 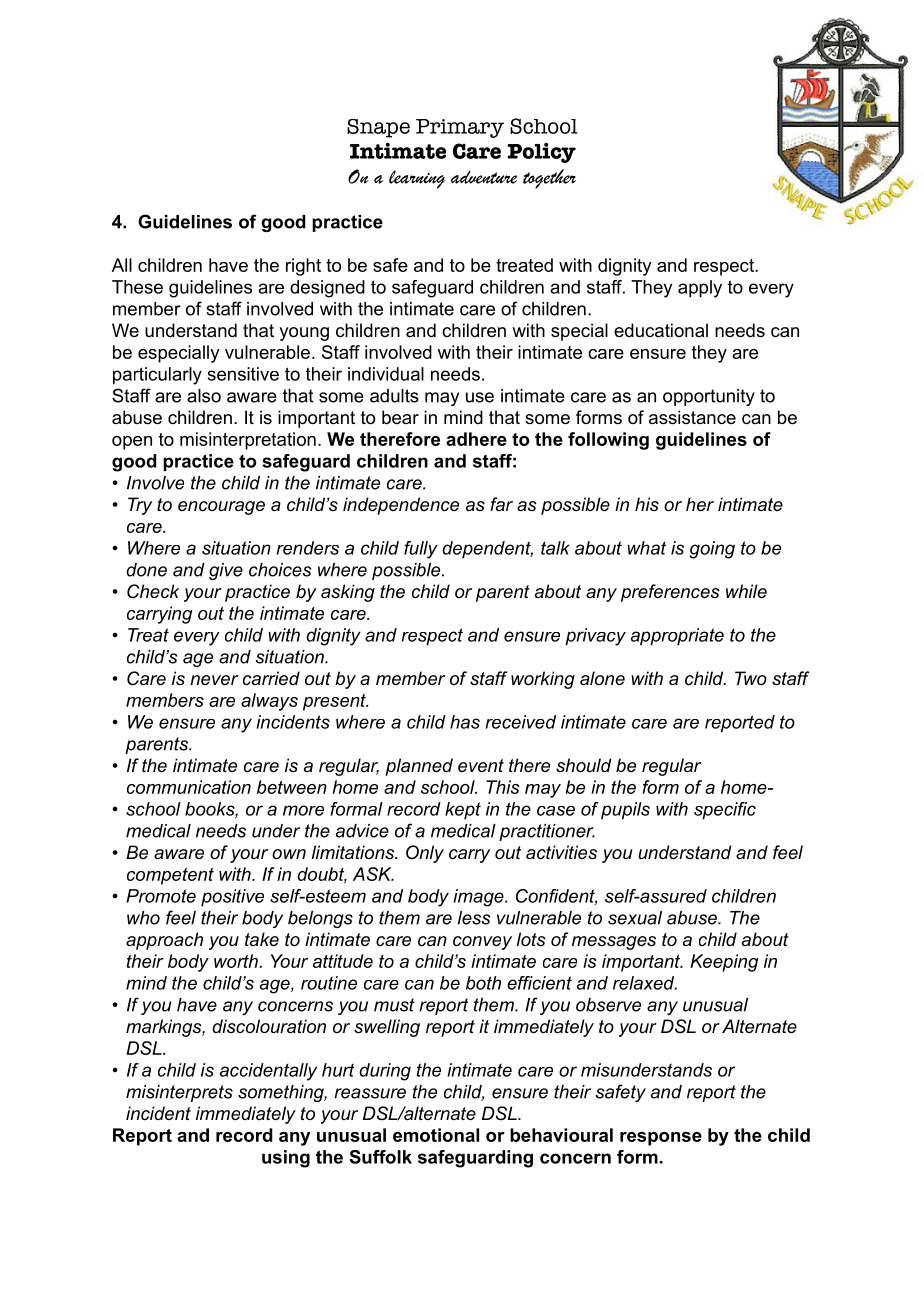 I want to click on right, so click(x=303, y=267).
